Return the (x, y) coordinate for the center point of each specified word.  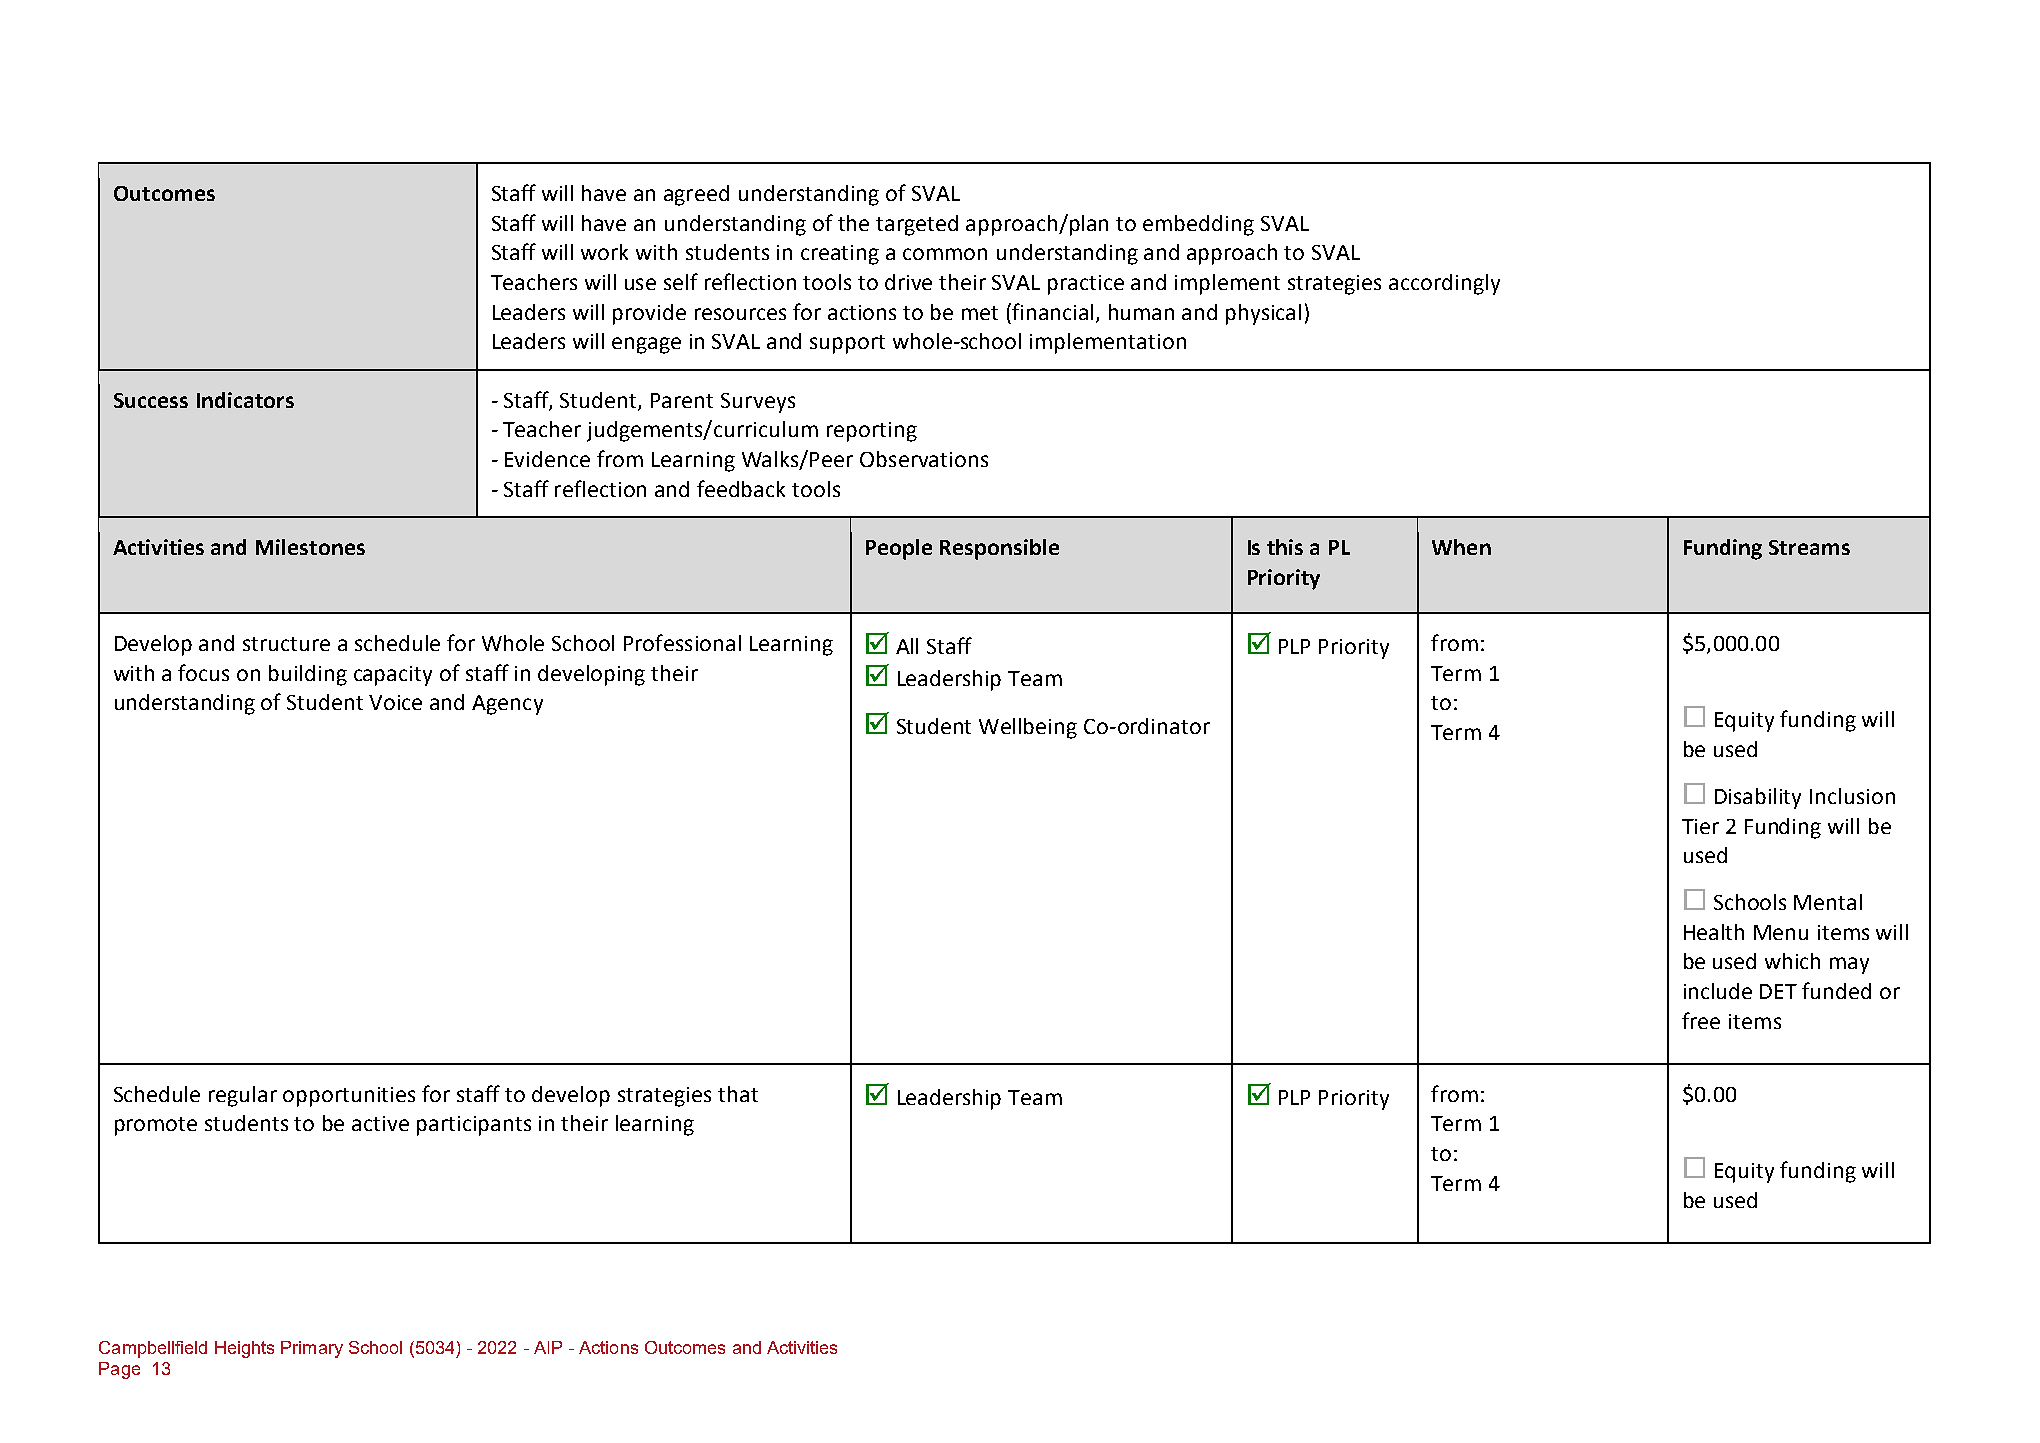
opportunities (349, 1097)
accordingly (1444, 284)
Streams (1809, 547)
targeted (917, 225)
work (604, 252)
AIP (548, 1347)
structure (286, 644)
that (738, 1094)
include (1718, 991)
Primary (312, 1349)
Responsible (999, 549)
